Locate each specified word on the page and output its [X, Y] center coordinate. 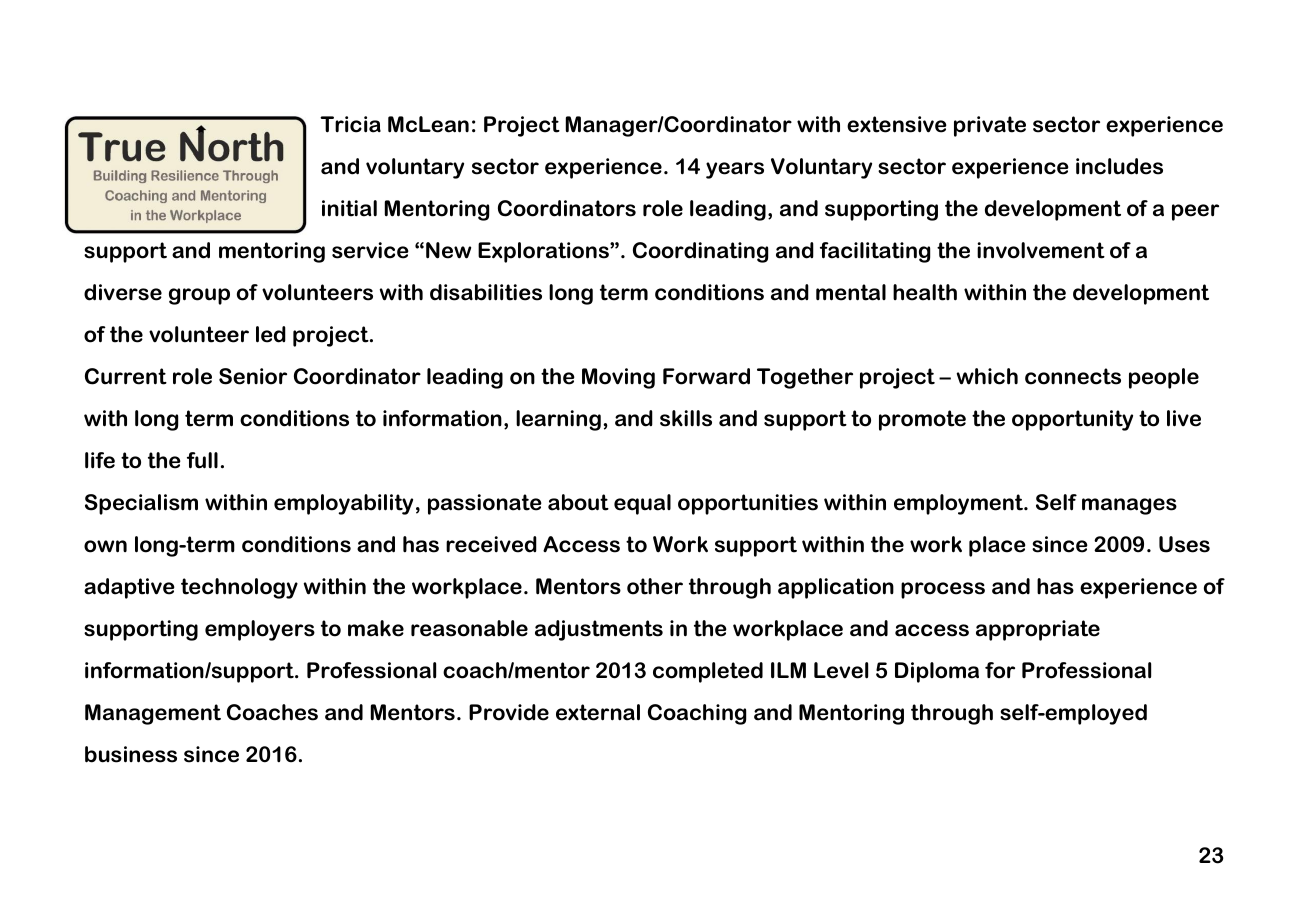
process [943, 590]
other [655, 586]
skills [686, 418]
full [202, 460]
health [925, 292]
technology [239, 588]
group [199, 296]
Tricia [350, 124]
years [735, 170]
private [990, 126]
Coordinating [700, 252]
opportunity [1072, 420]
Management [153, 714]
